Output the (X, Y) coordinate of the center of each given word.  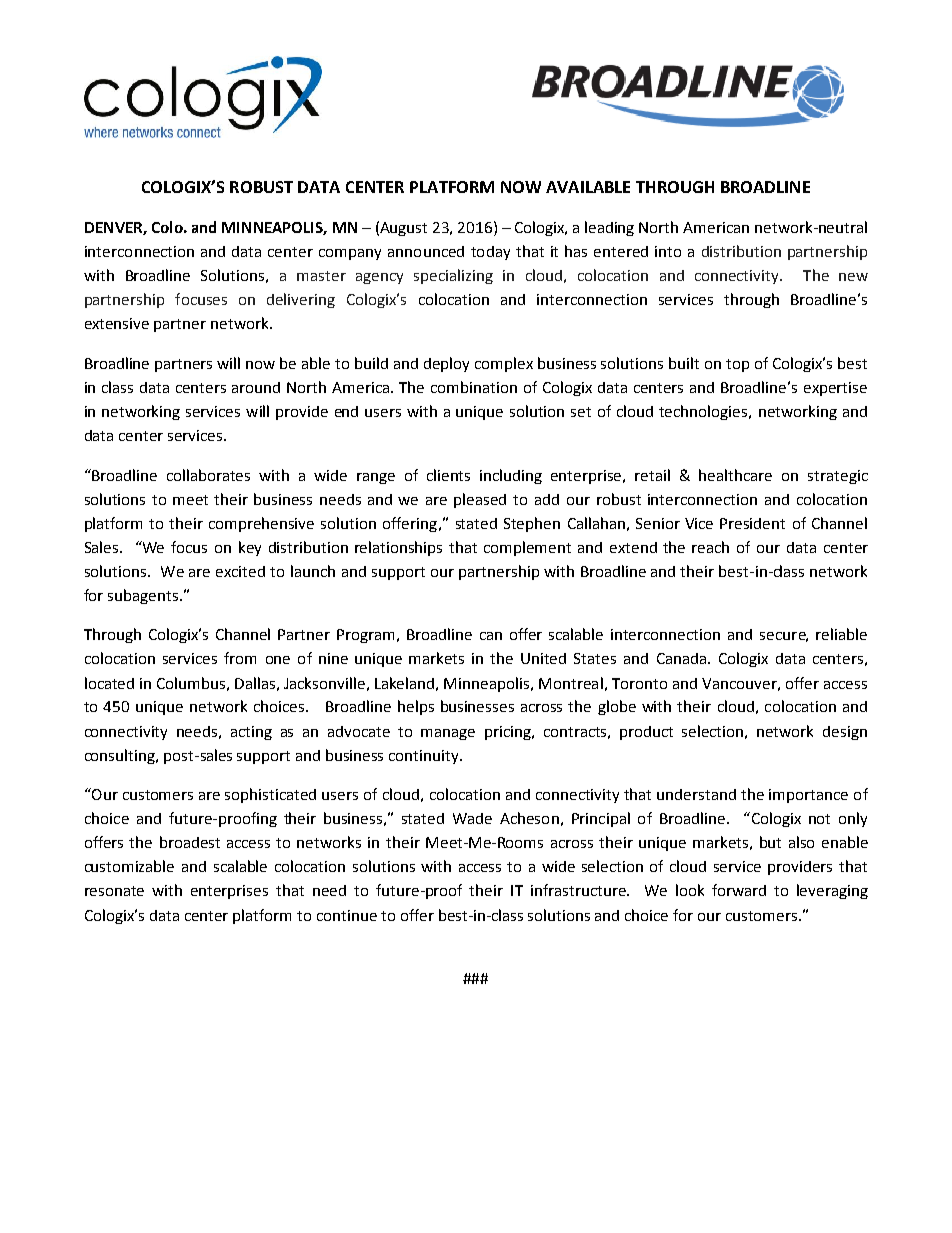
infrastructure (579, 890)
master (321, 276)
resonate (114, 891)
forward (739, 890)
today (490, 253)
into (668, 251)
